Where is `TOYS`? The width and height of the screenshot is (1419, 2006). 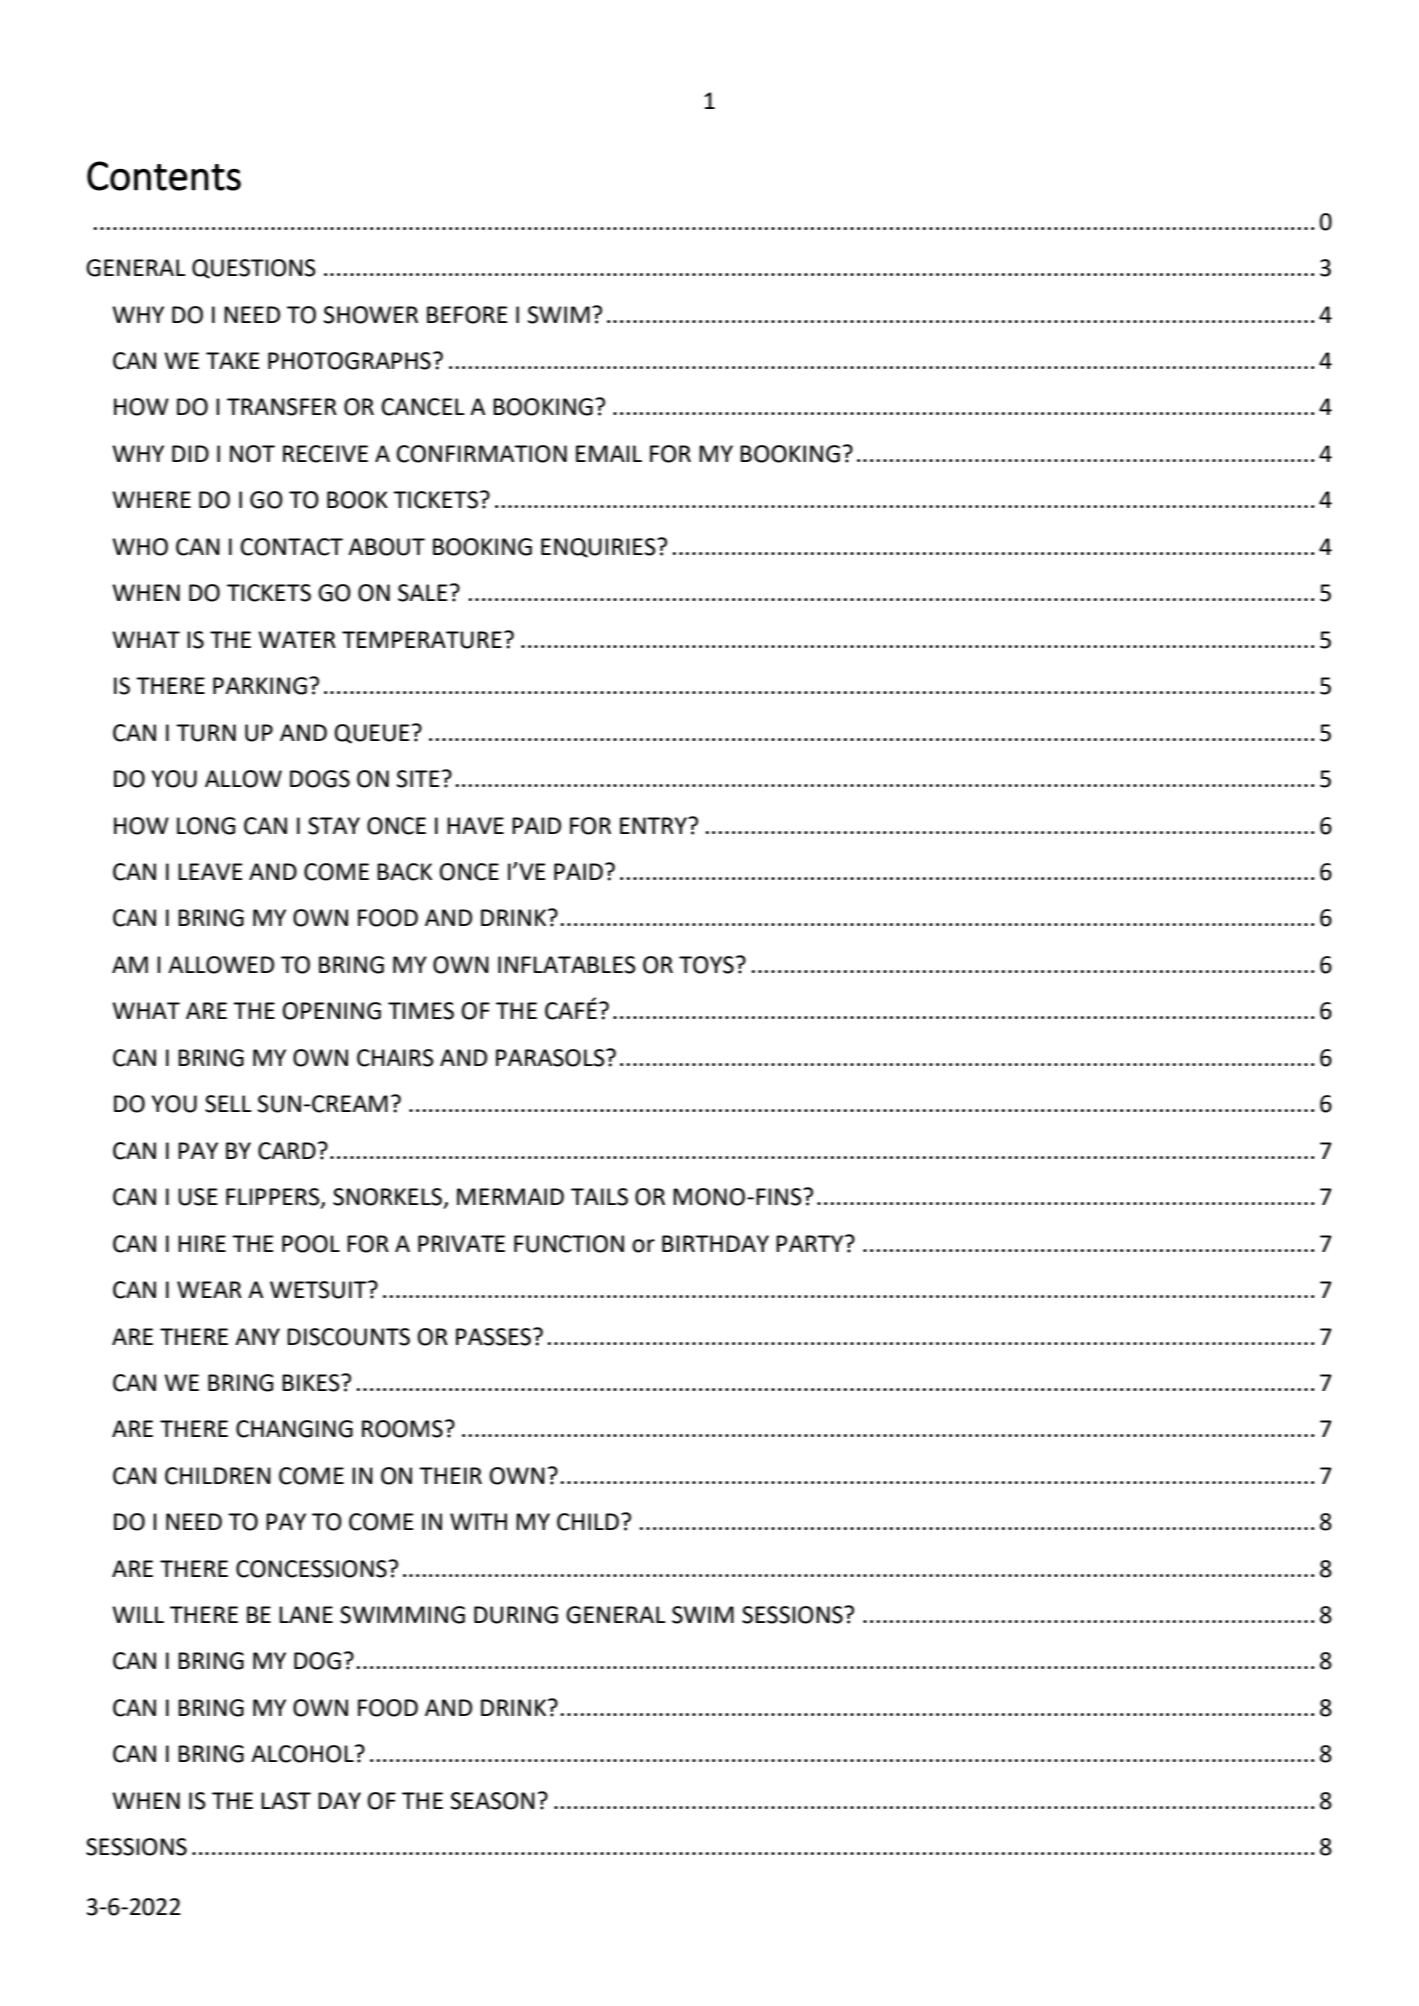
TOYS is located at coordinates (706, 965).
